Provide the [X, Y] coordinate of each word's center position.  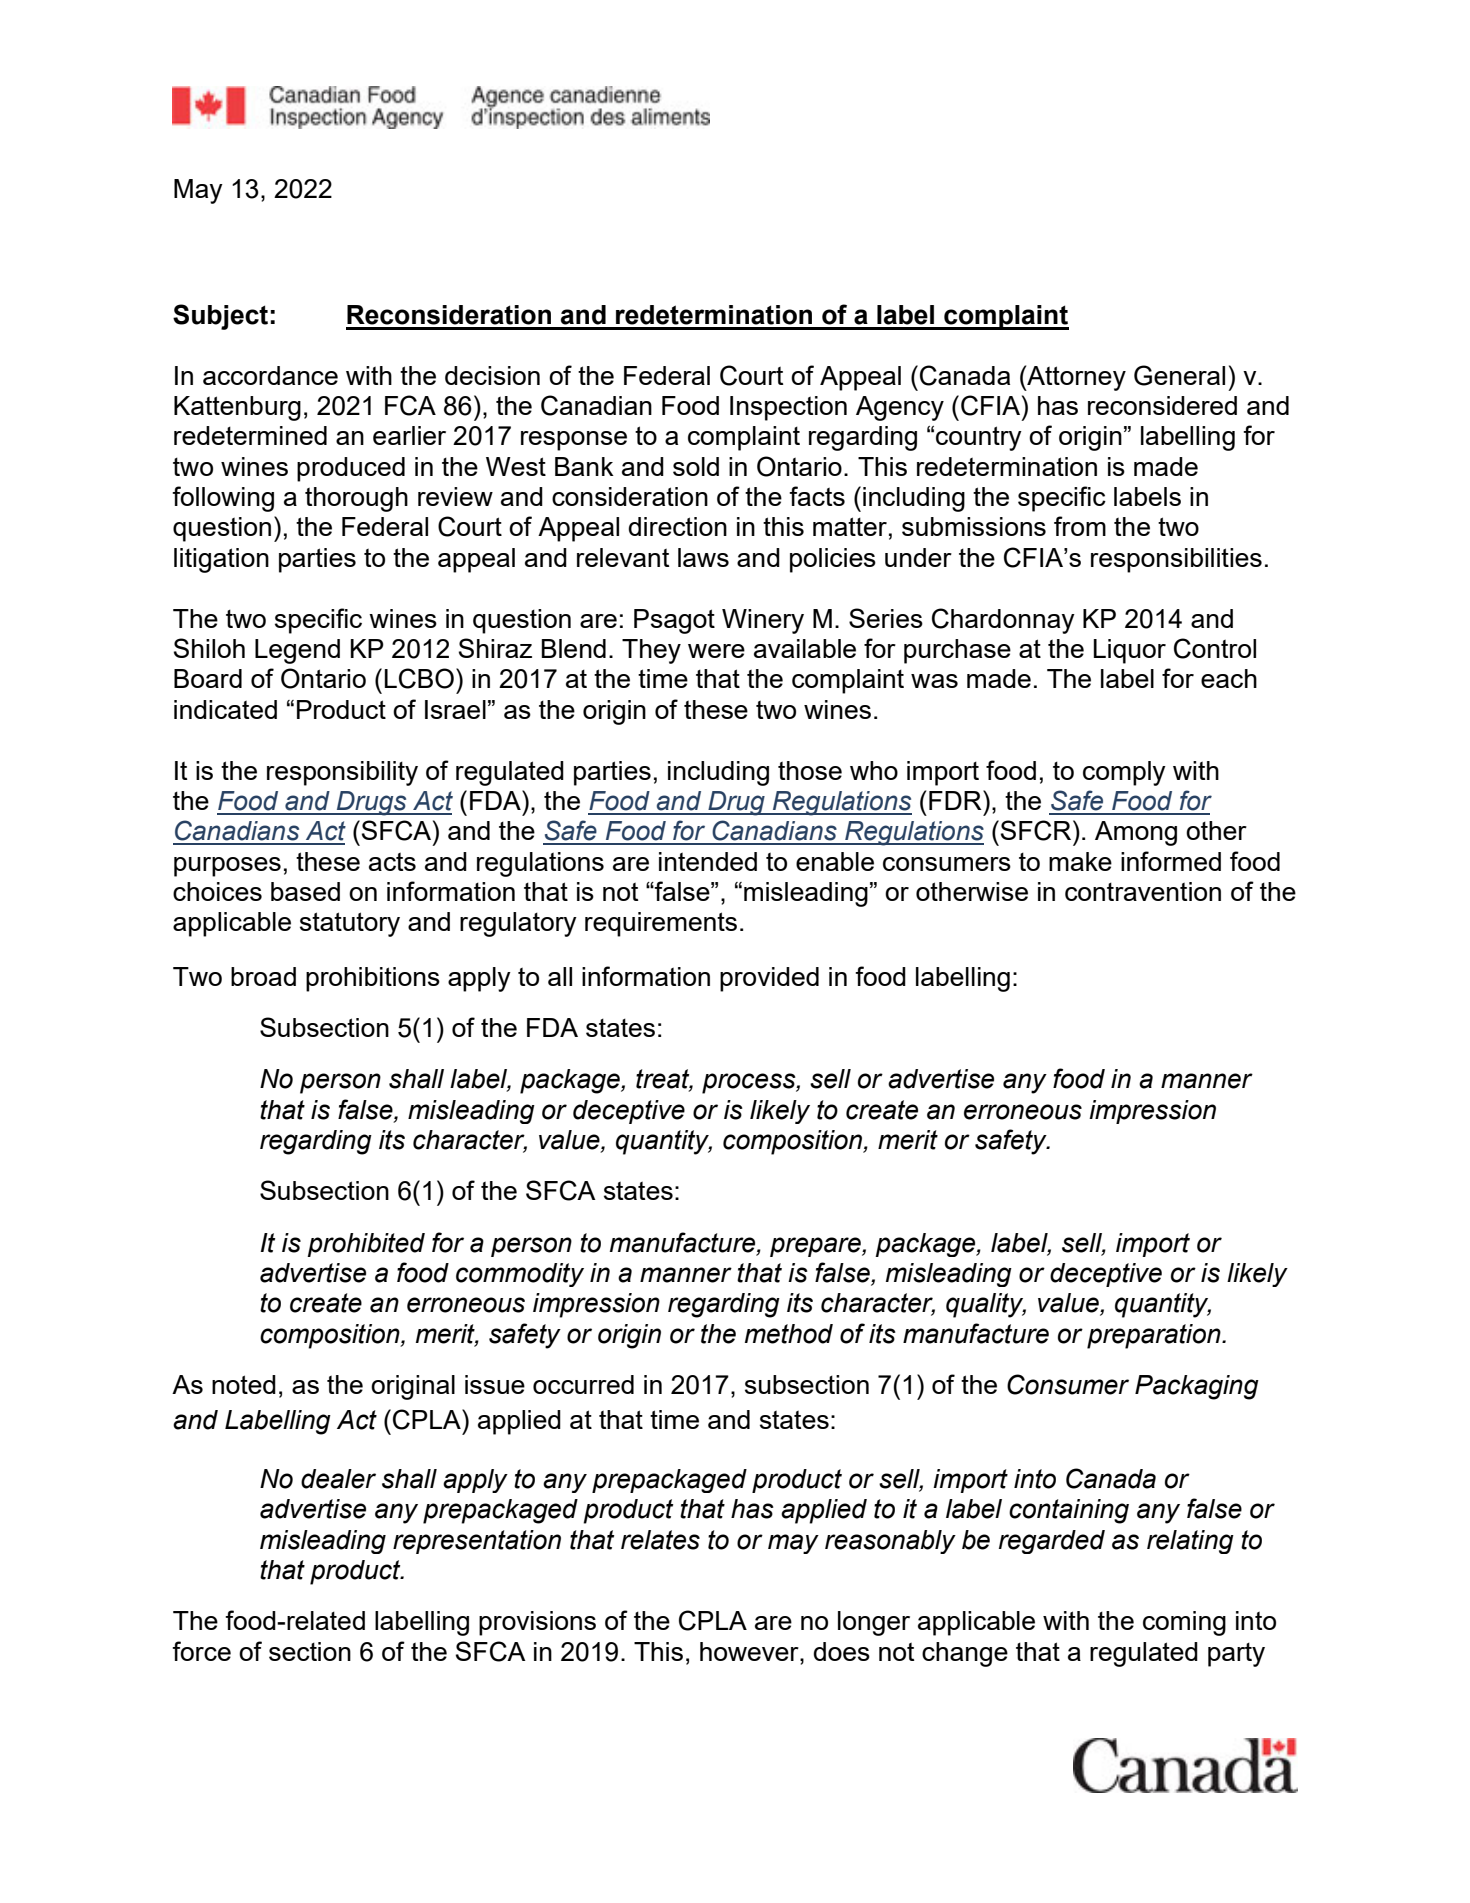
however [750, 1651]
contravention [1143, 891]
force [201, 1651]
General [1179, 375]
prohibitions [373, 979]
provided [769, 979]
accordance [270, 375]
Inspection [788, 408]
